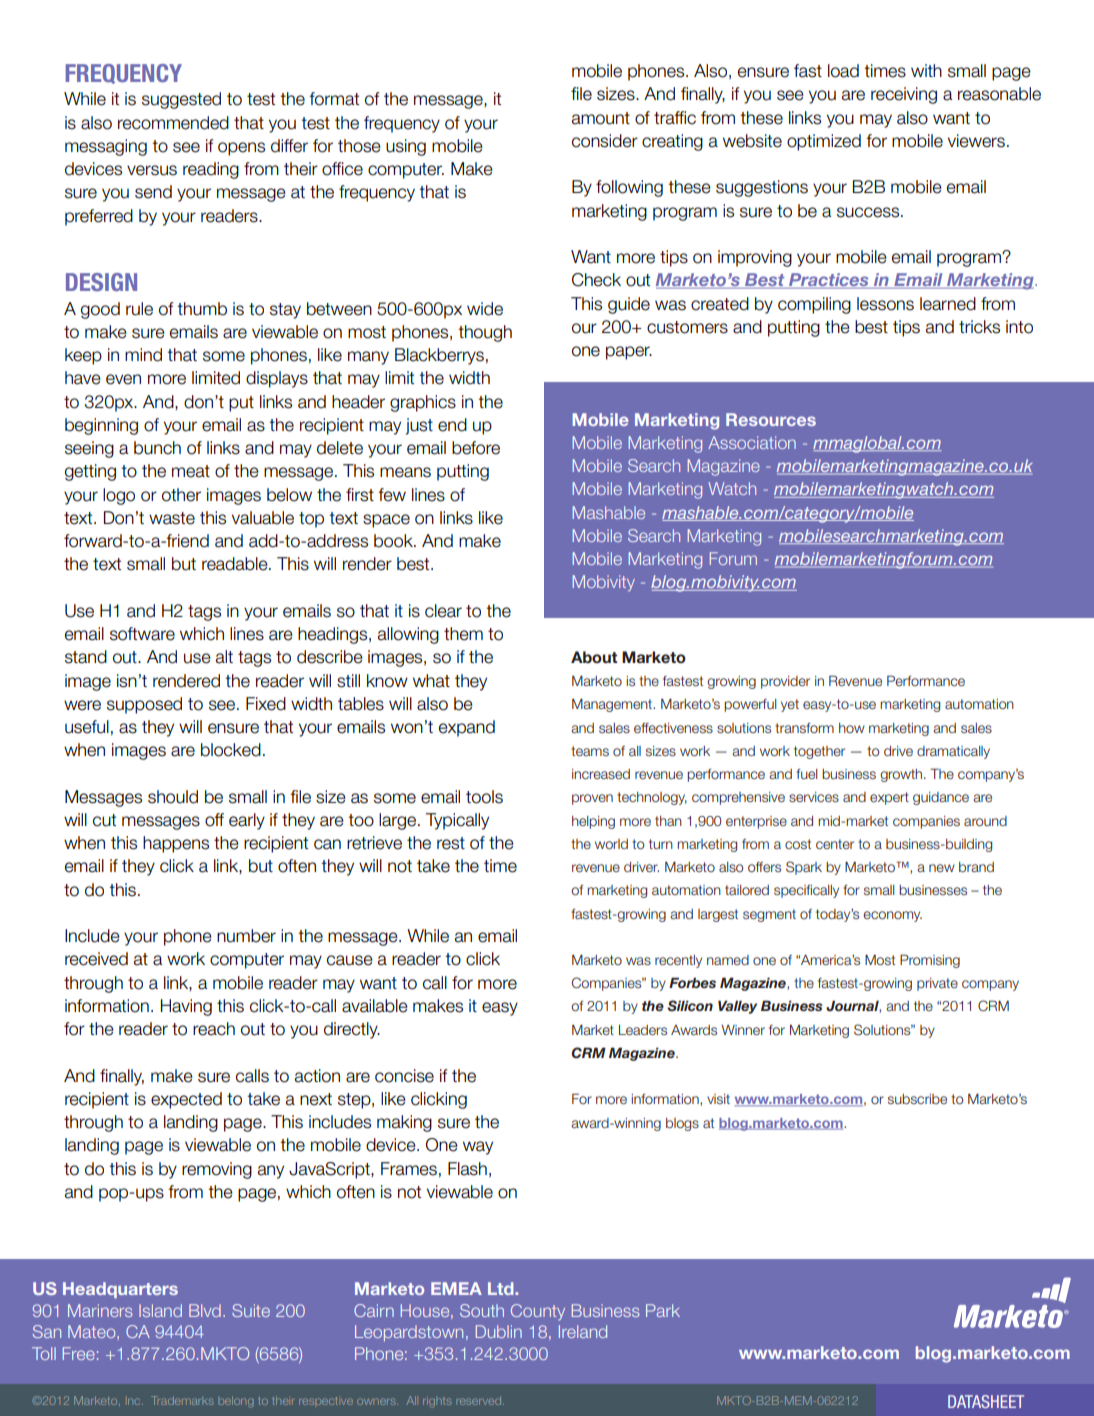  What do you see at coordinates (771, 419) in the screenshot?
I see `Resources` at bounding box center [771, 419].
